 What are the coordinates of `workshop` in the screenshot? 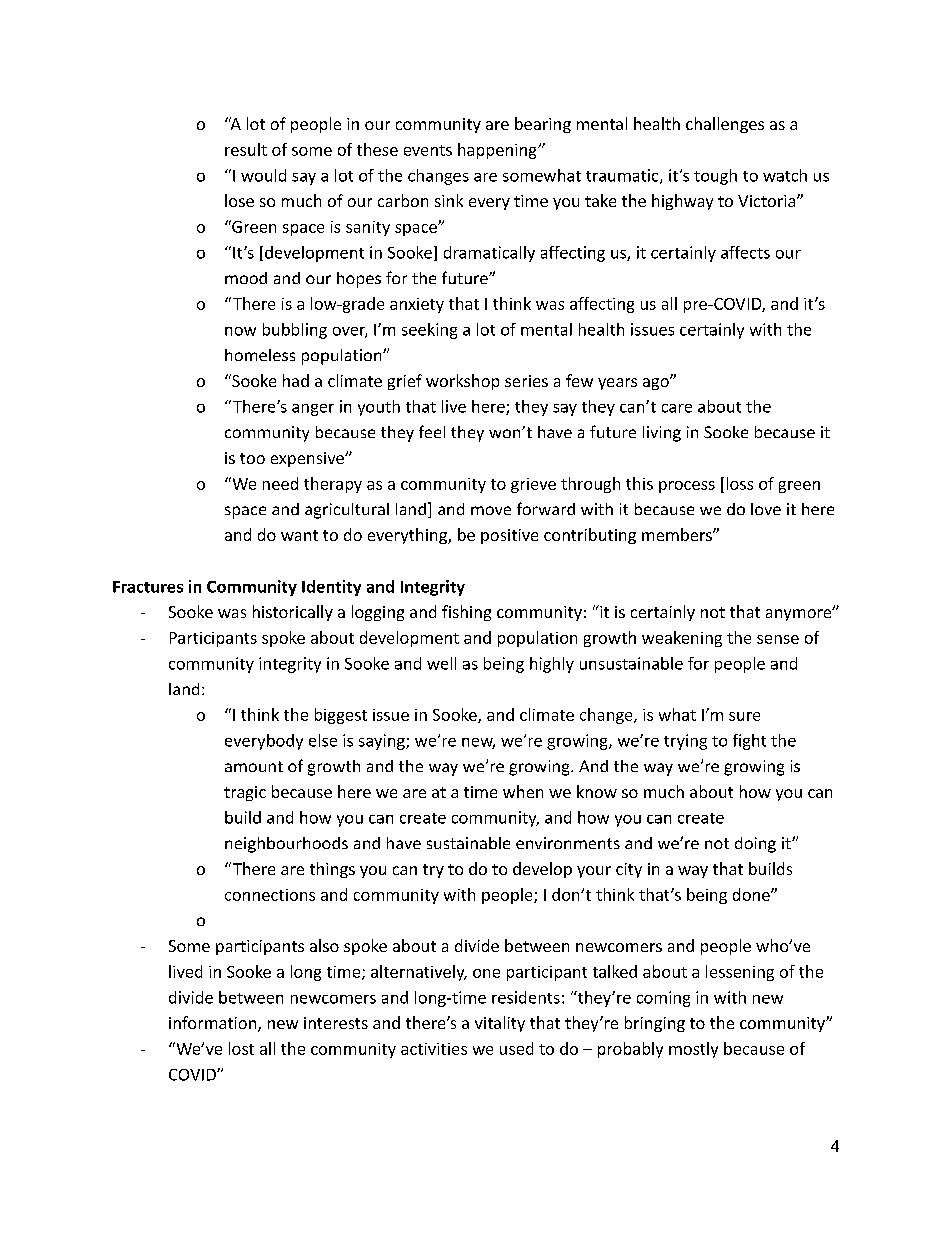 It's located at (462, 382).
